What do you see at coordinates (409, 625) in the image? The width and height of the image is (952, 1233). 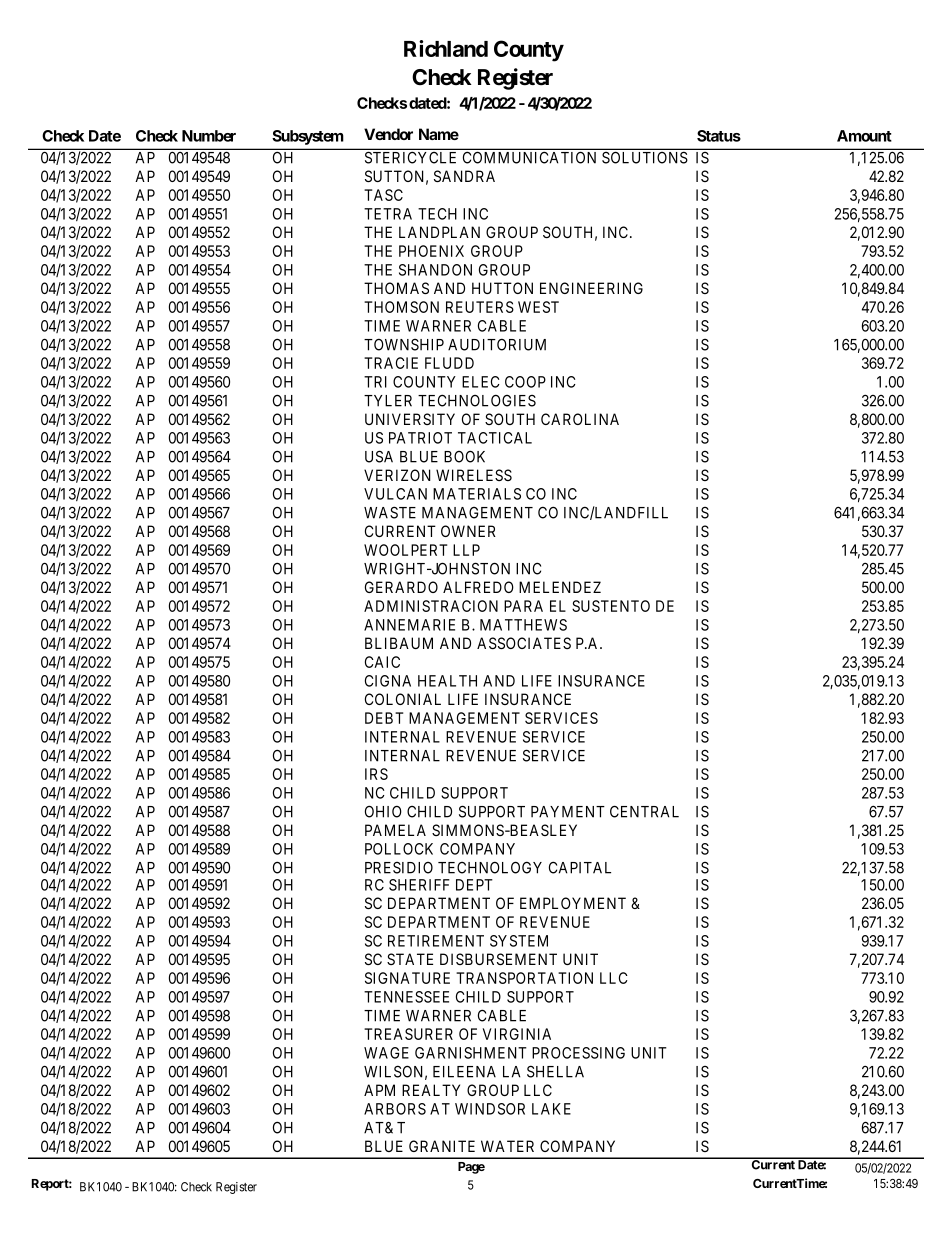 I see `ANNEMARIE` at bounding box center [409, 625].
